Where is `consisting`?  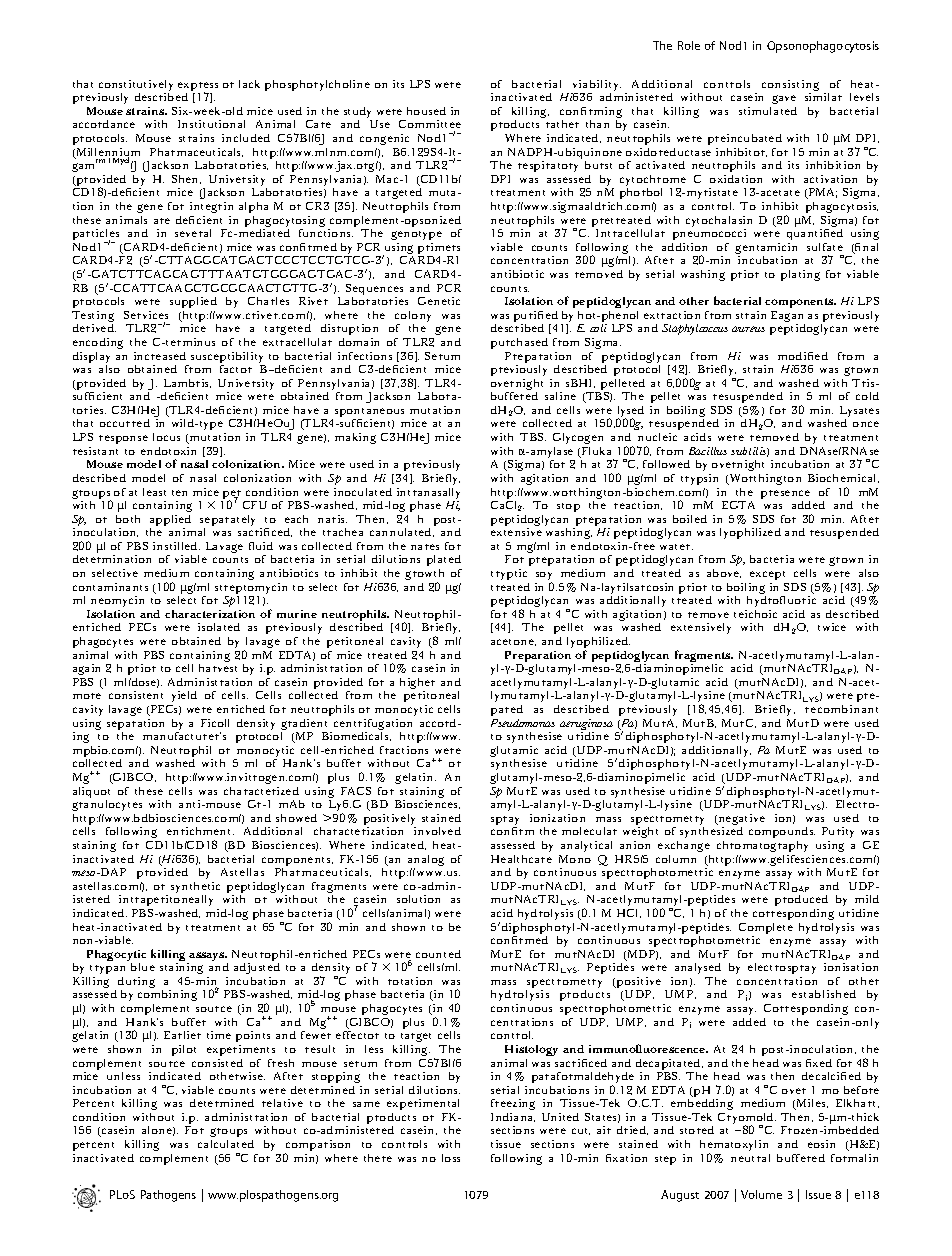 consisting is located at coordinates (790, 87).
